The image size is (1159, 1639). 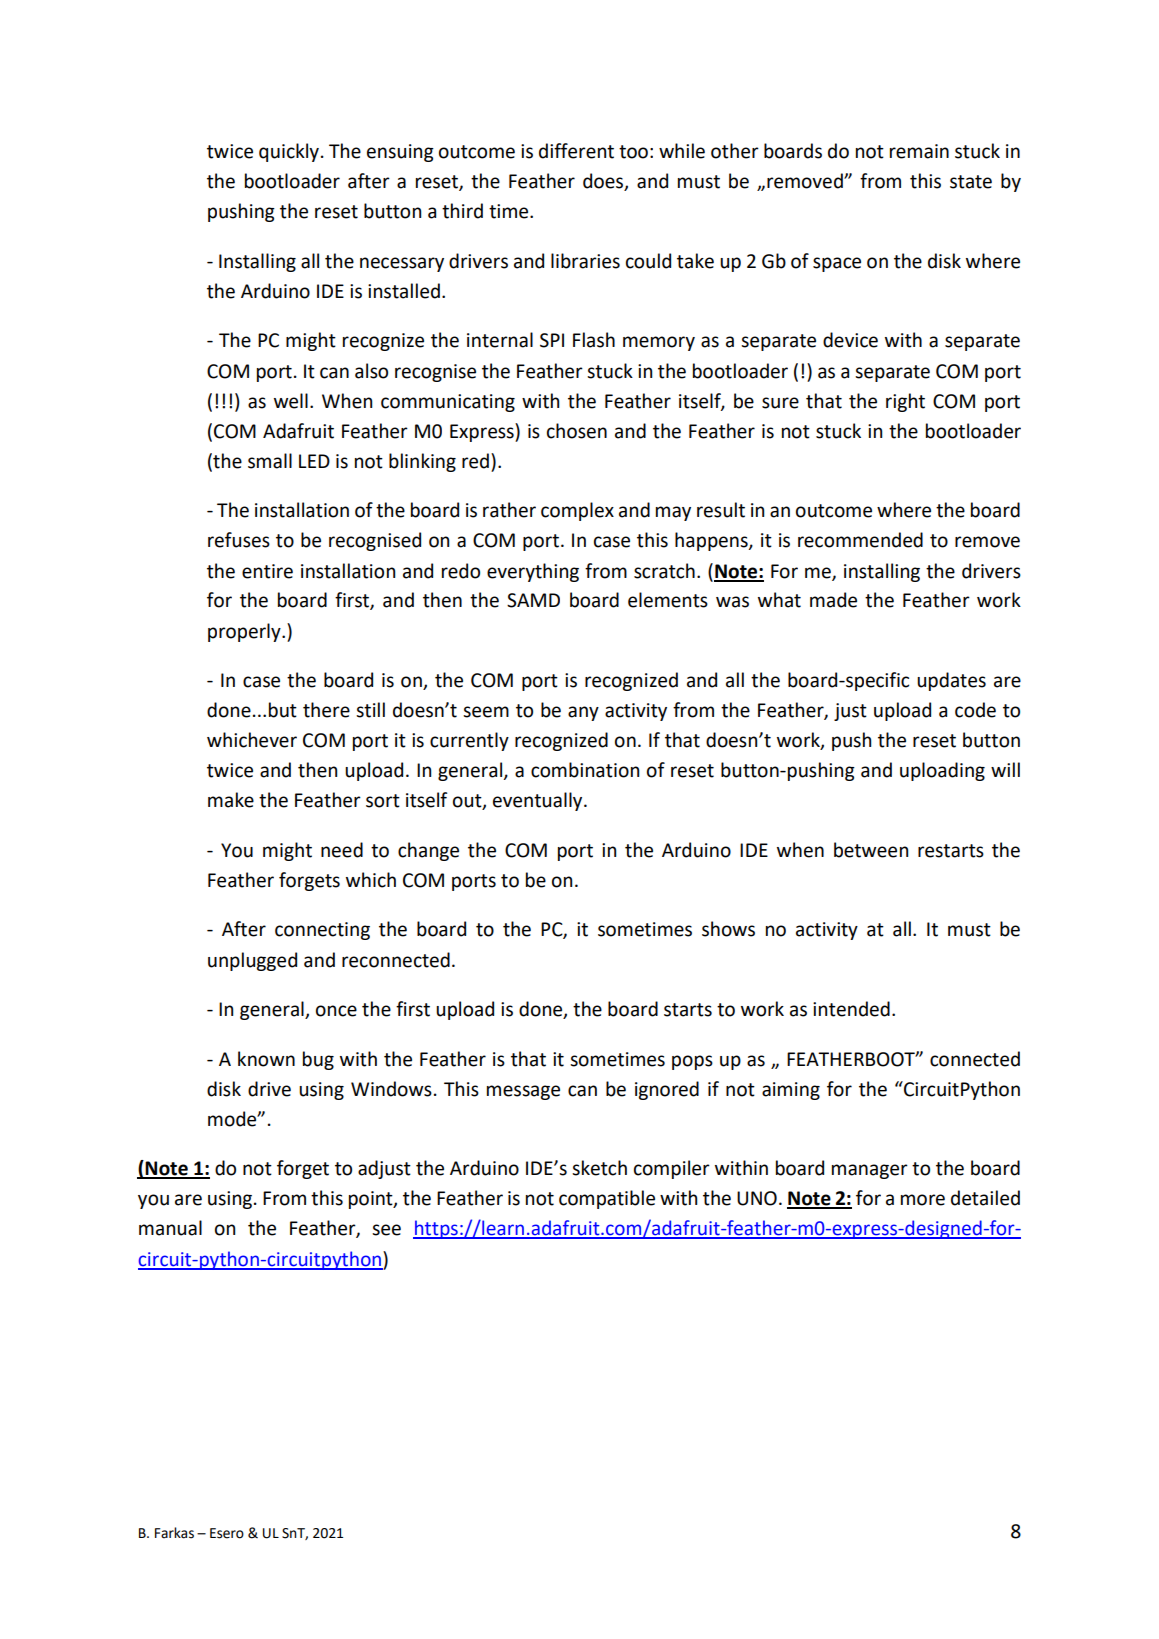 I want to click on intended, so click(x=851, y=1009).
